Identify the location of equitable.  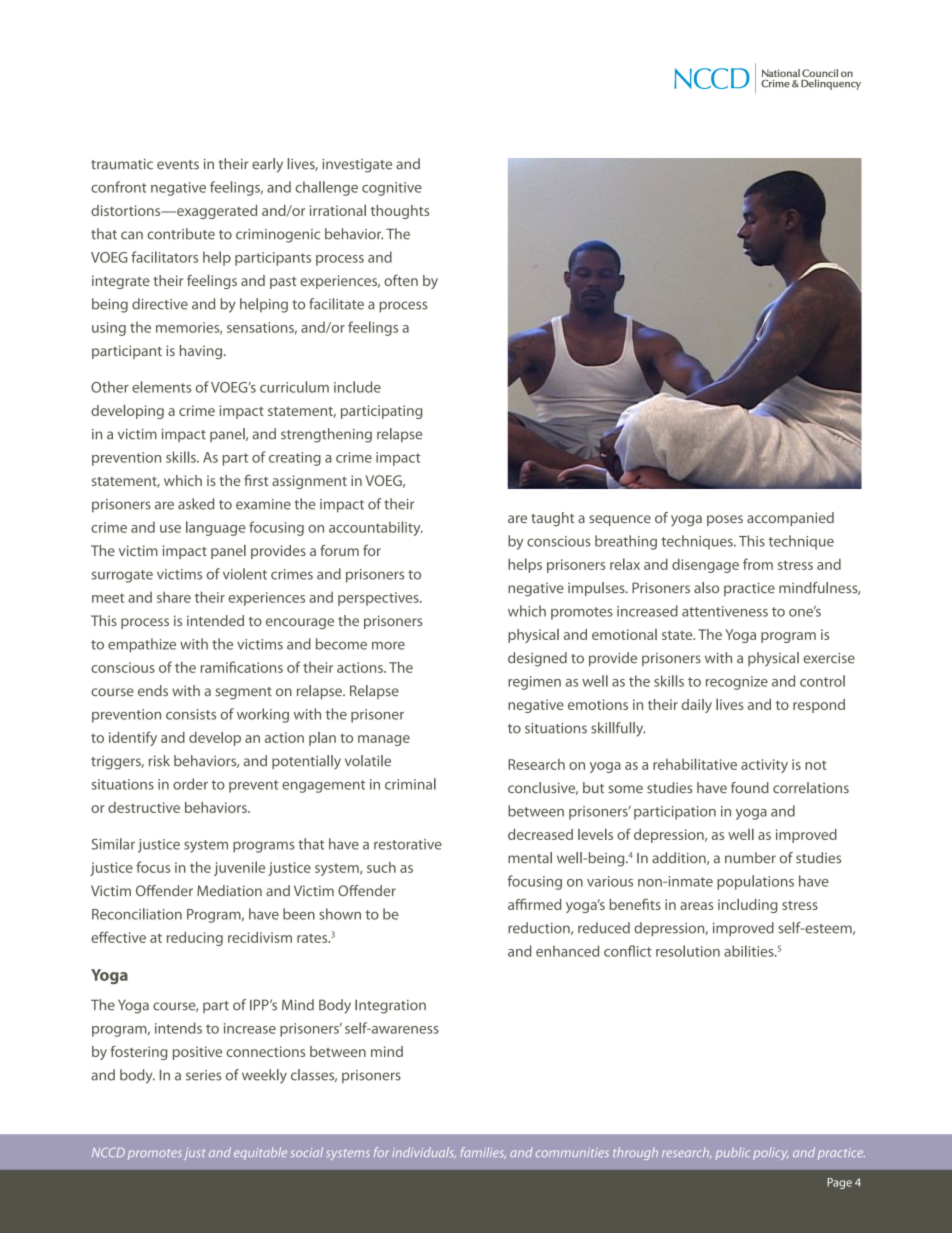
(260, 1153).
